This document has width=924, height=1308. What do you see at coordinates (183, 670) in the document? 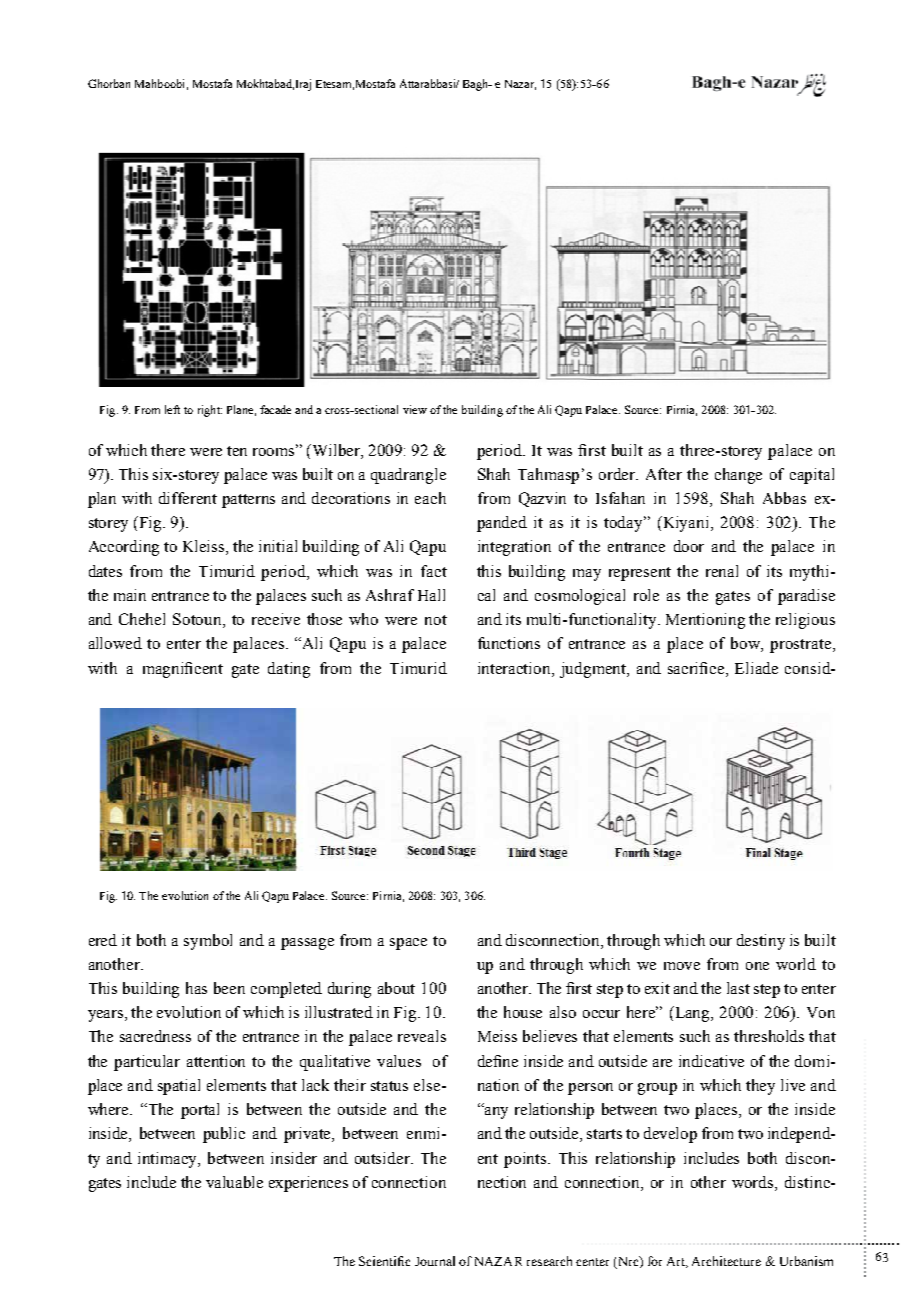
I see `magnificent` at bounding box center [183, 670].
